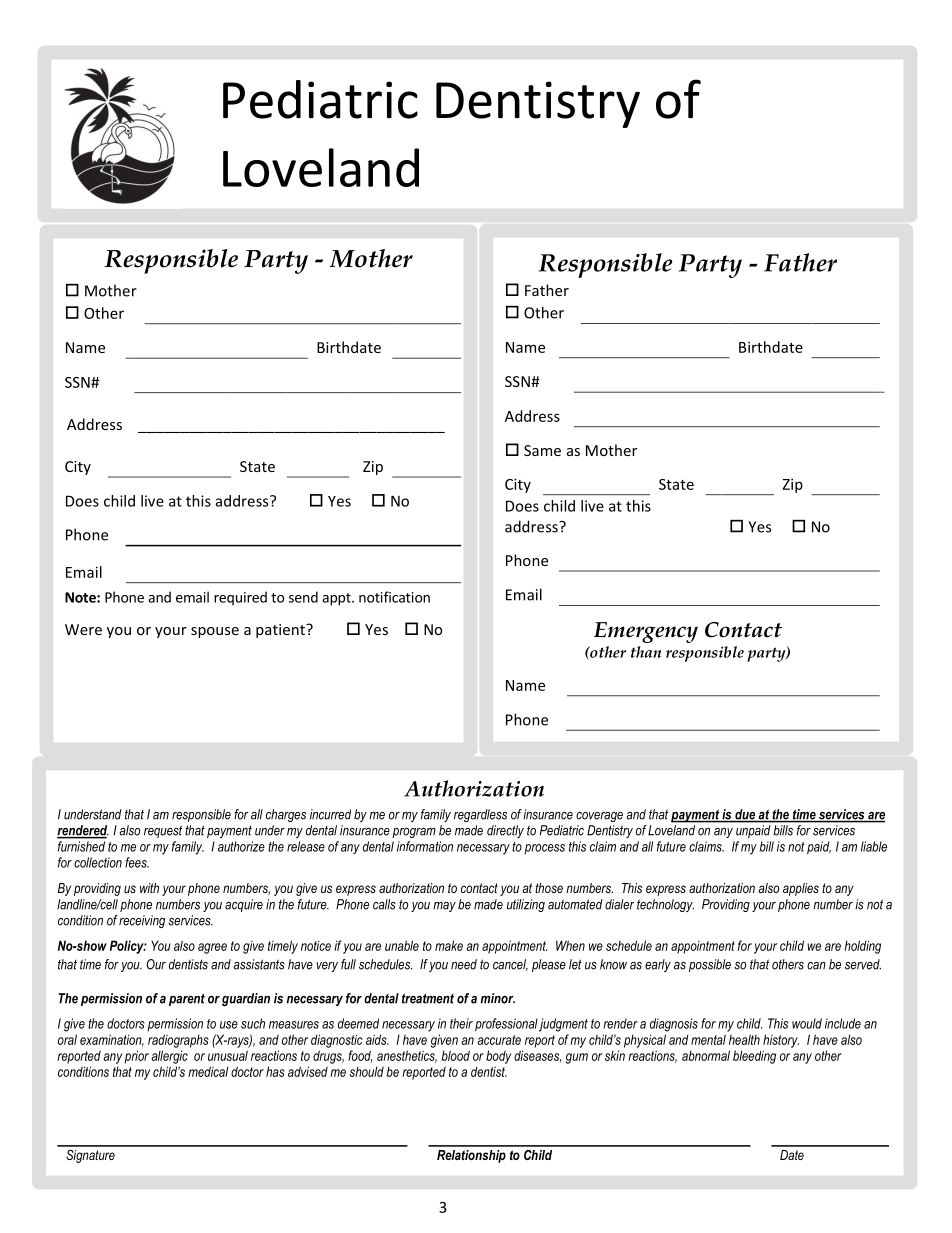 Image resolution: width=952 pixels, height=1233 pixels. What do you see at coordinates (745, 815) in the document?
I see `due` at bounding box center [745, 815].
